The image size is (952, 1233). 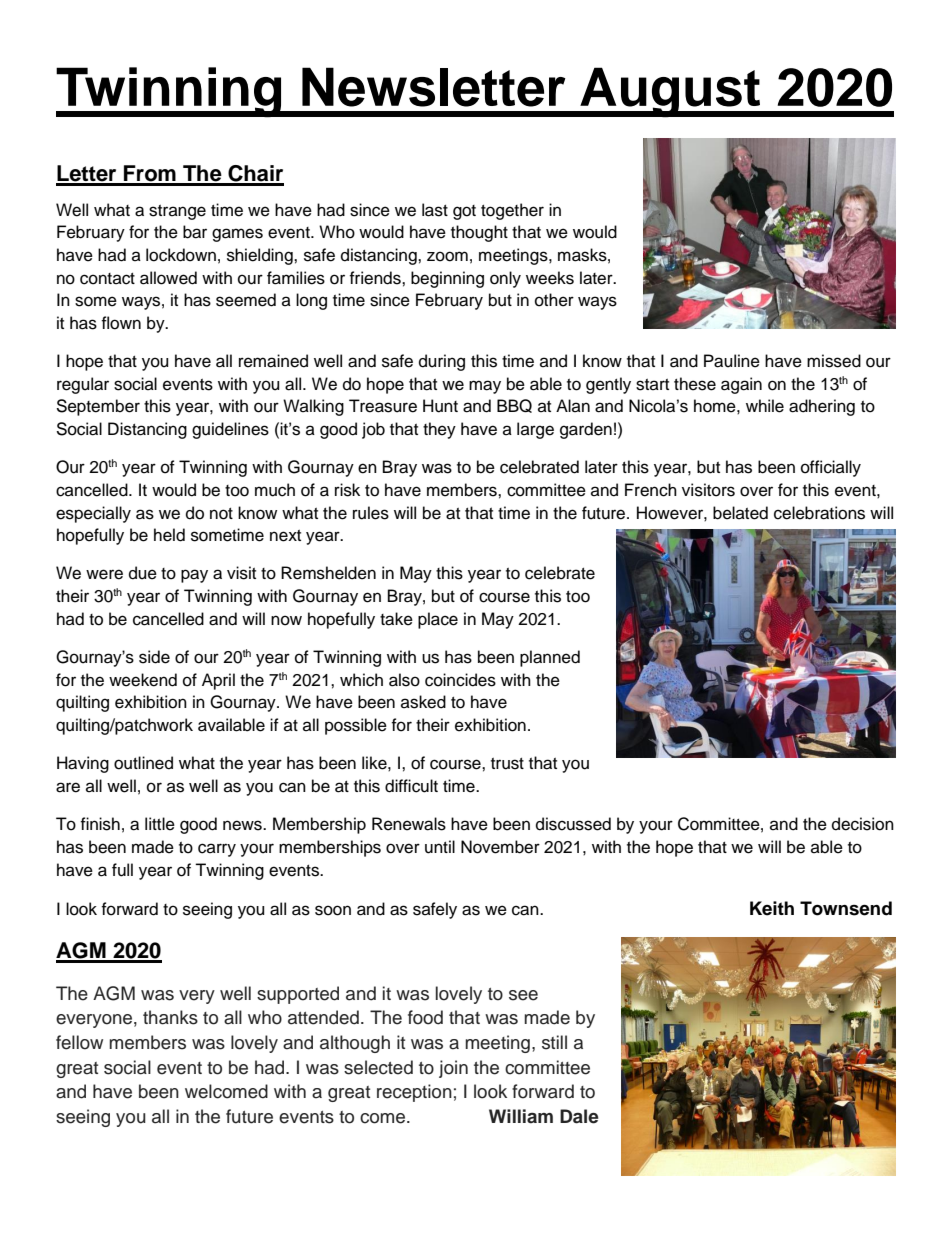 I want to click on Dale, so click(x=579, y=1116).
